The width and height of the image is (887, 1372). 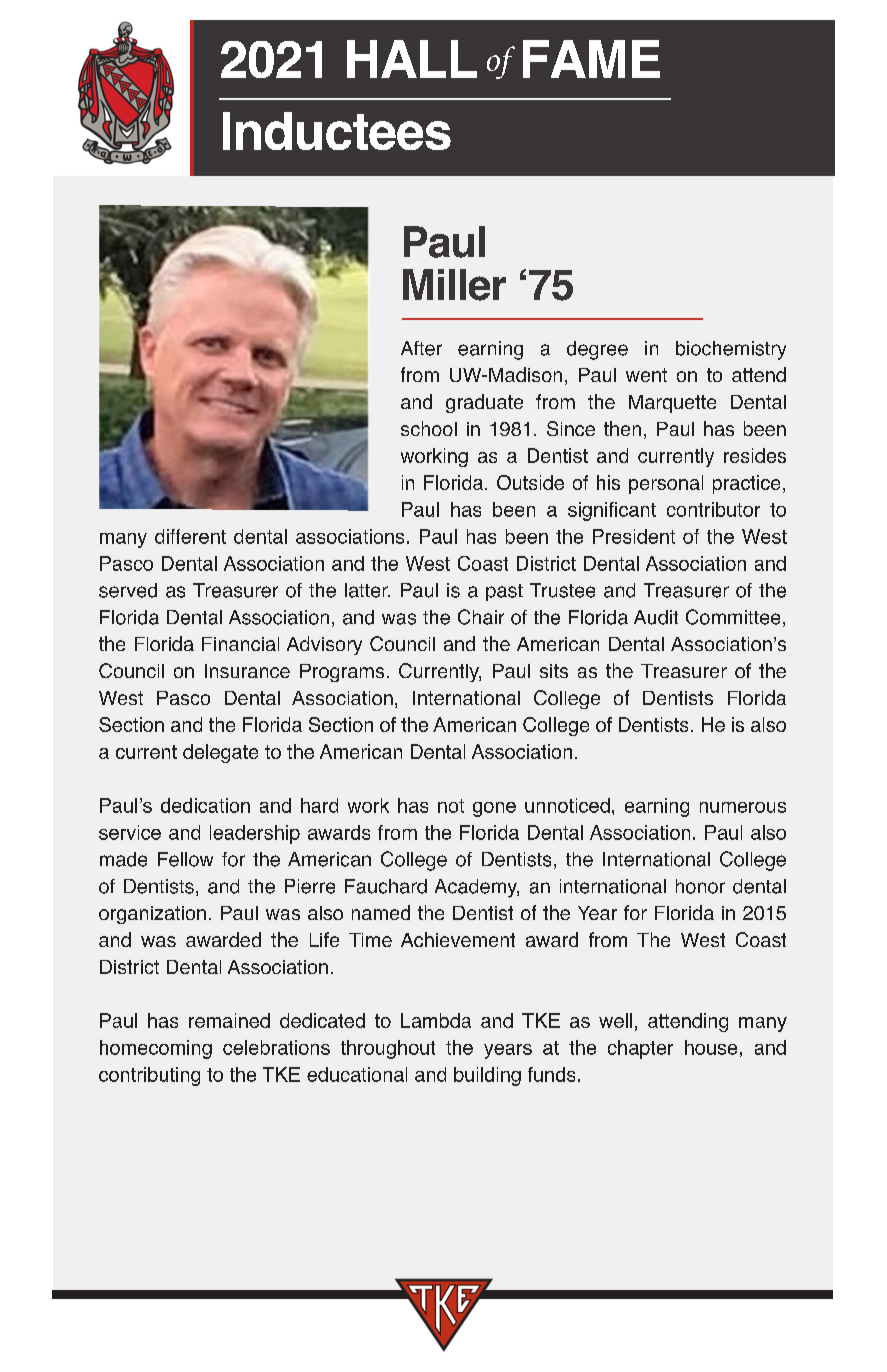 I want to click on homecoming, so click(x=156, y=1049).
